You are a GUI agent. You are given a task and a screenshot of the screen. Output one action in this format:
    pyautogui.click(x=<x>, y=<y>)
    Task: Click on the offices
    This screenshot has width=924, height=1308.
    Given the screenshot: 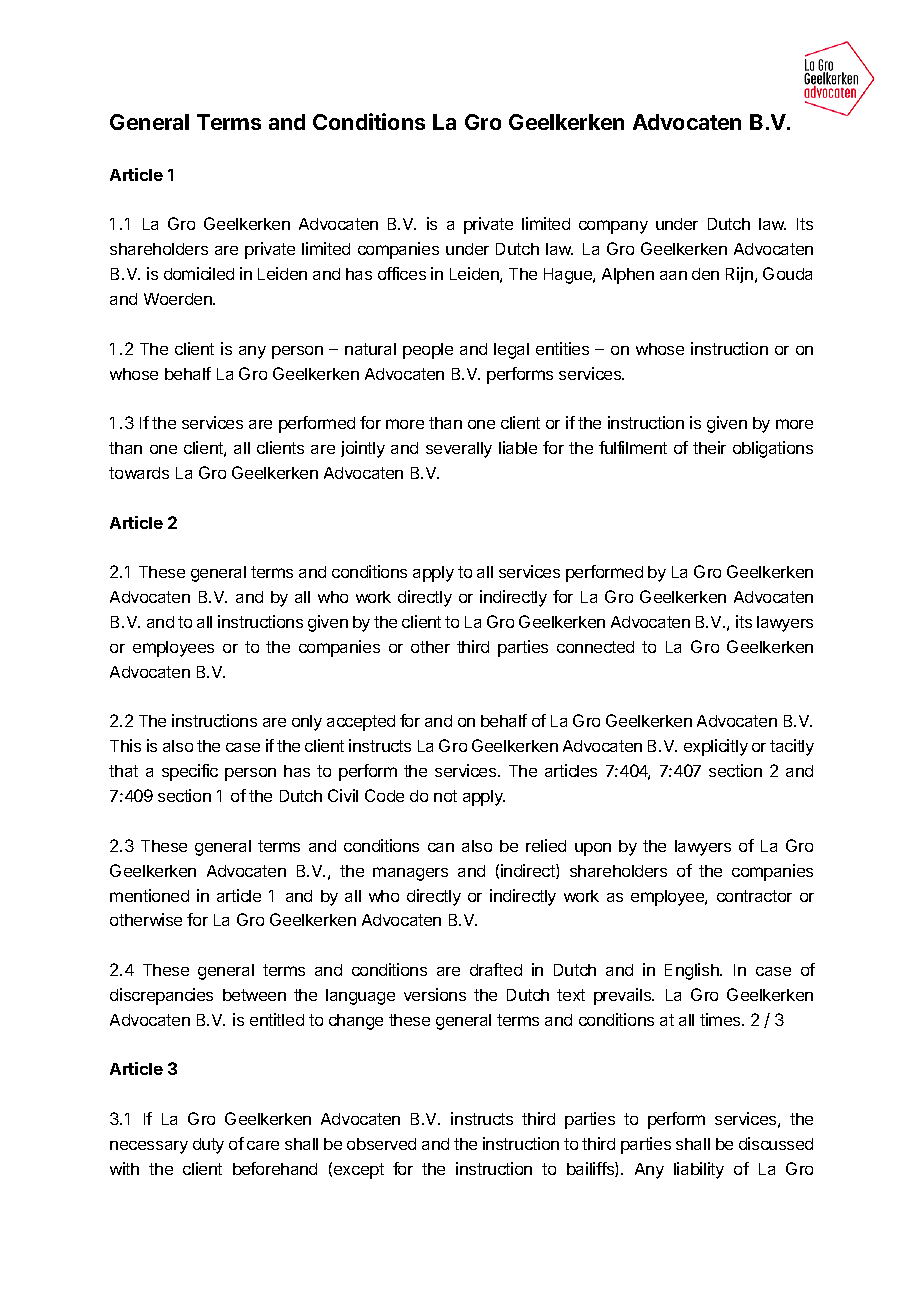 What is the action you would take?
    pyautogui.click(x=402, y=273)
